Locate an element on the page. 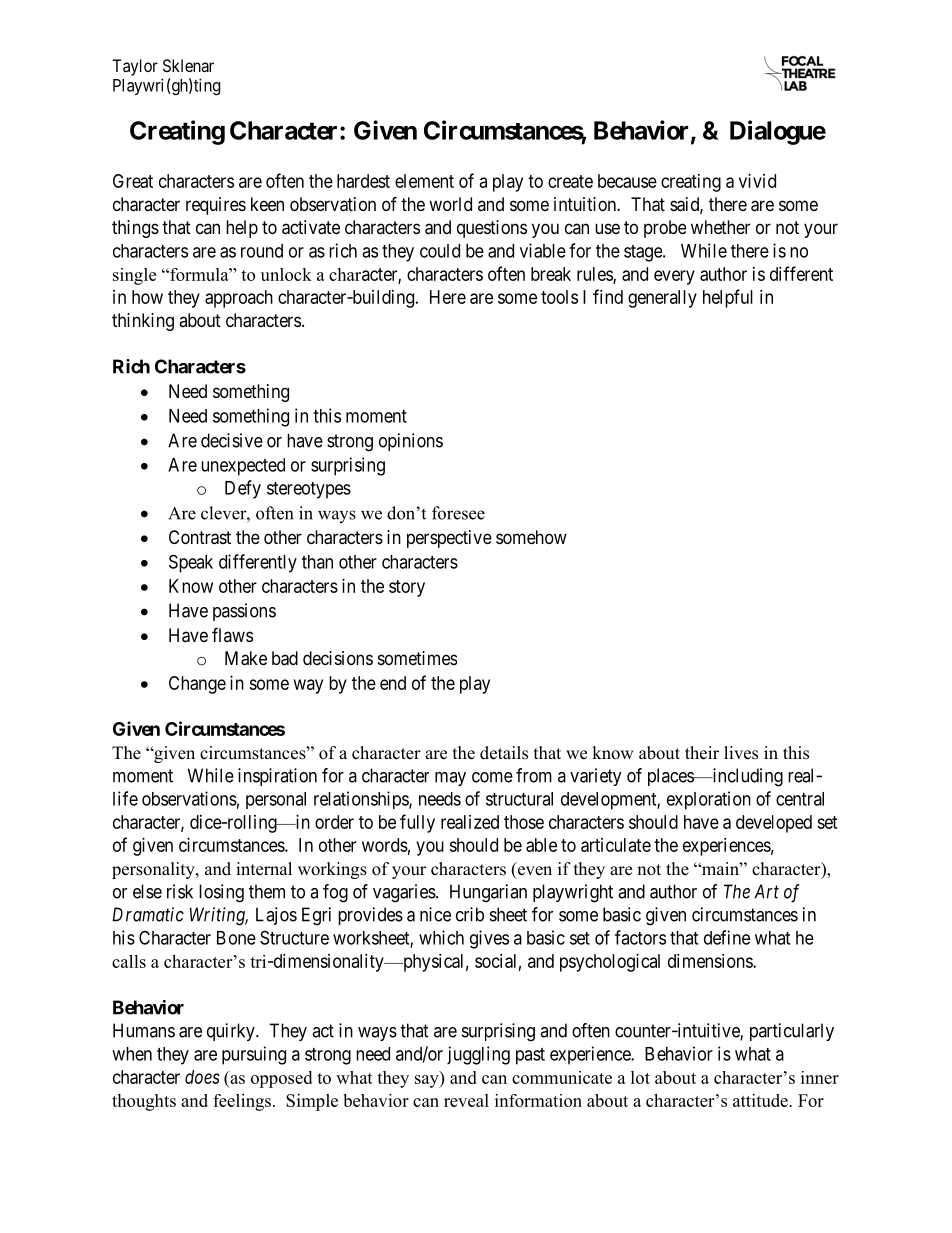  Taylor is located at coordinates (135, 67).
